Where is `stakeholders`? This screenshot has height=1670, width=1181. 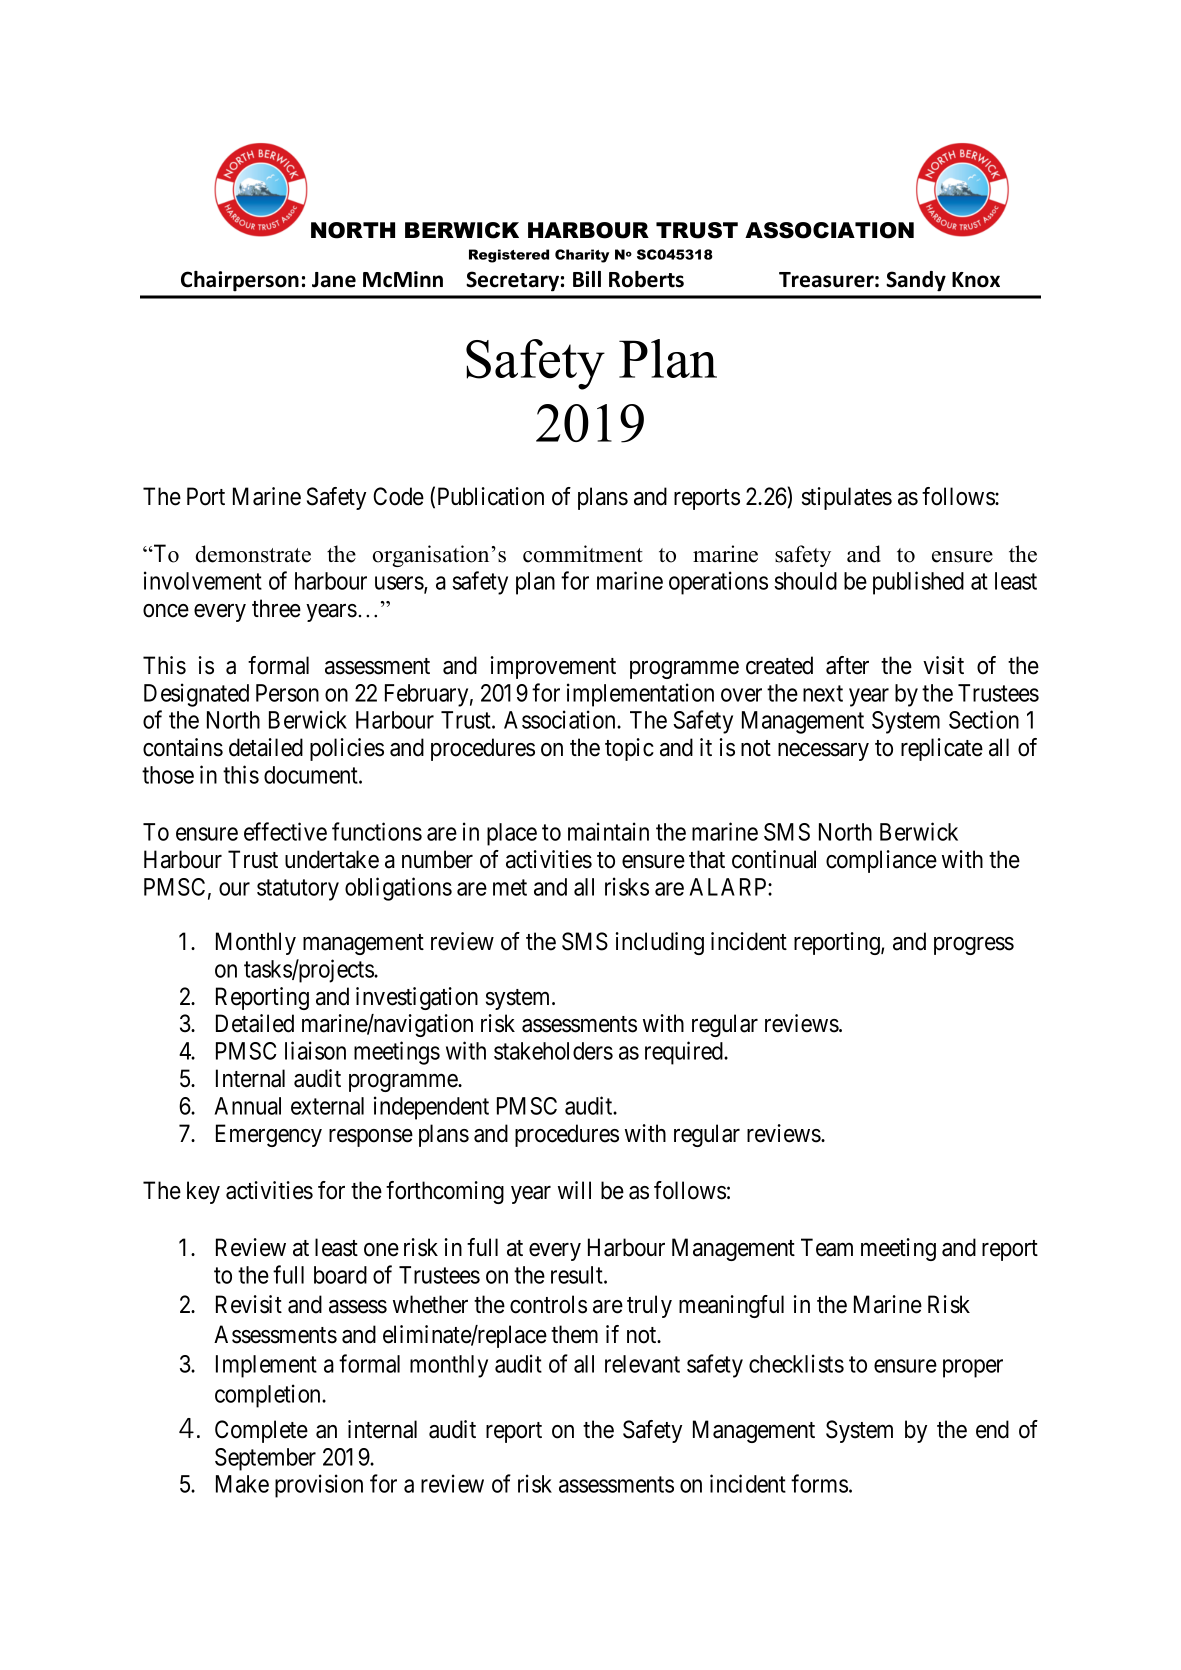 stakeholders is located at coordinates (553, 1051).
